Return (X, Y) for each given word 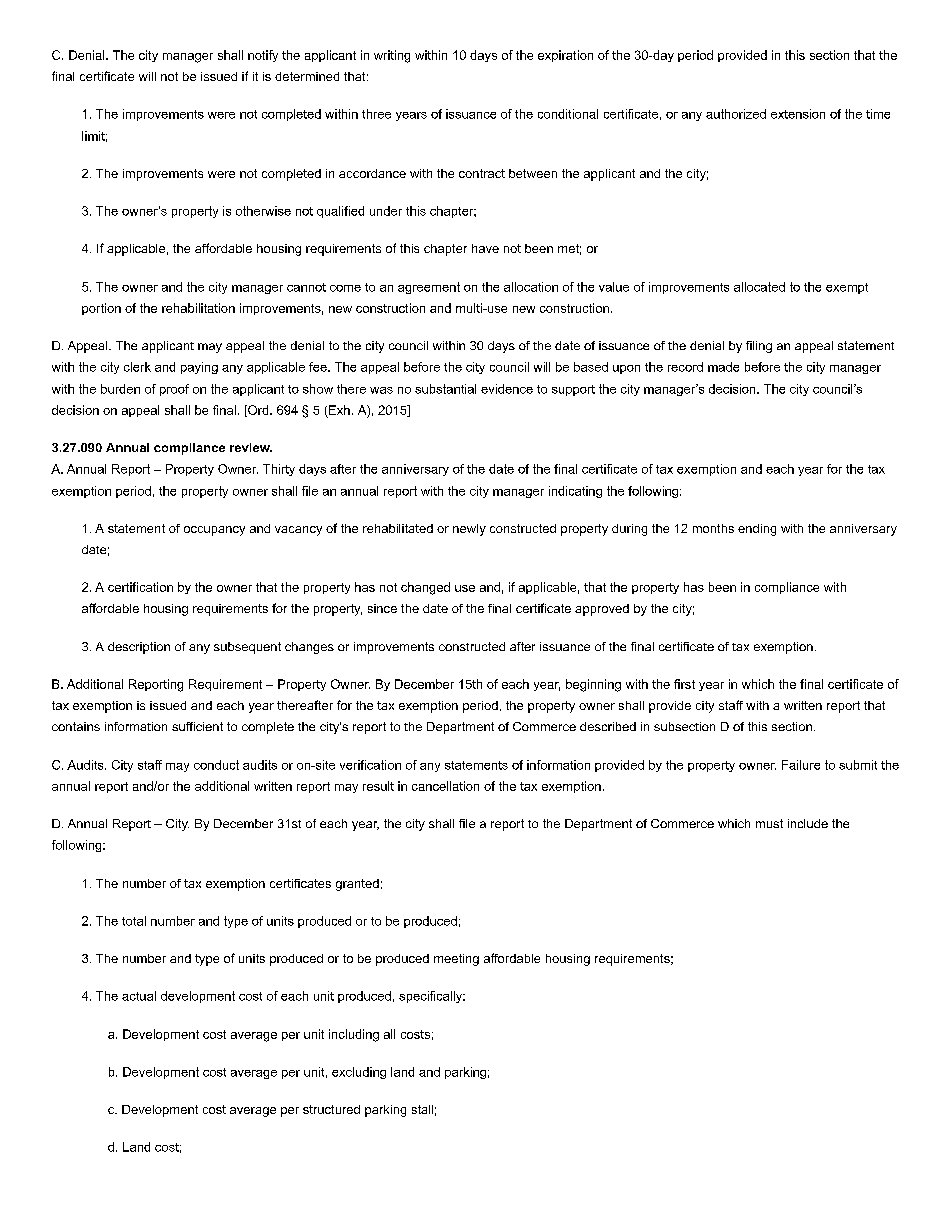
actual (139, 996)
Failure (801, 765)
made (723, 367)
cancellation (445, 786)
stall (422, 1109)
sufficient (197, 726)
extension (798, 114)
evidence (507, 389)
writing (392, 56)
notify (263, 56)
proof (174, 390)
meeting (456, 960)
